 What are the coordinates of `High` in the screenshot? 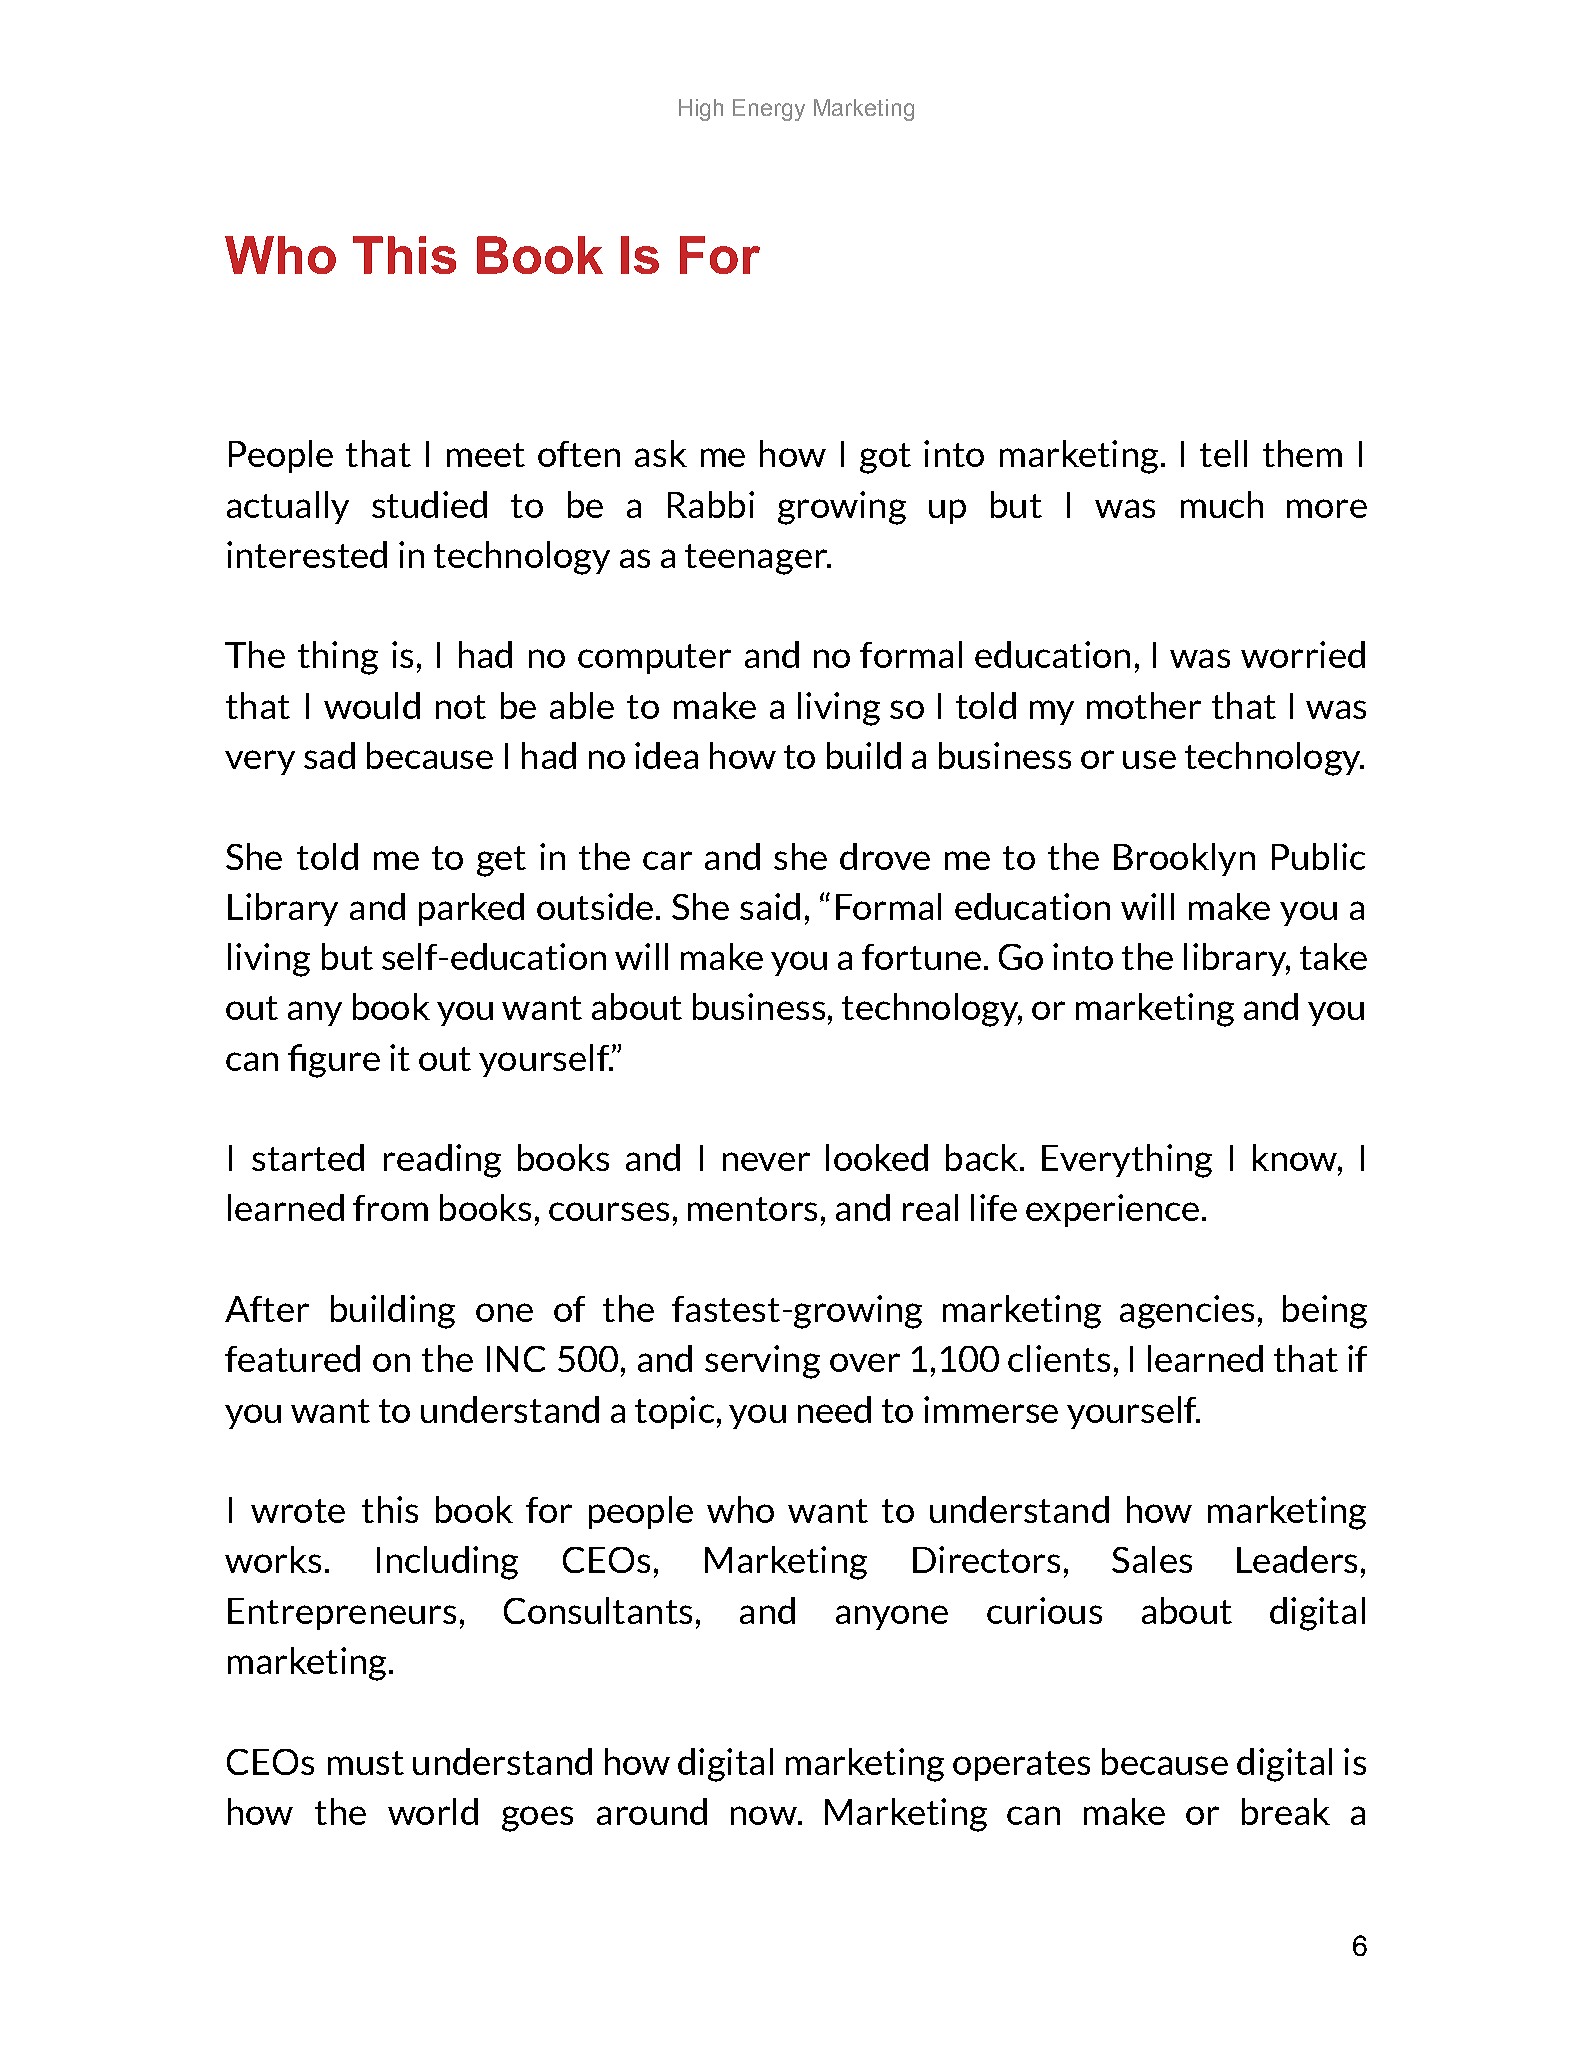 It's located at (701, 110).
